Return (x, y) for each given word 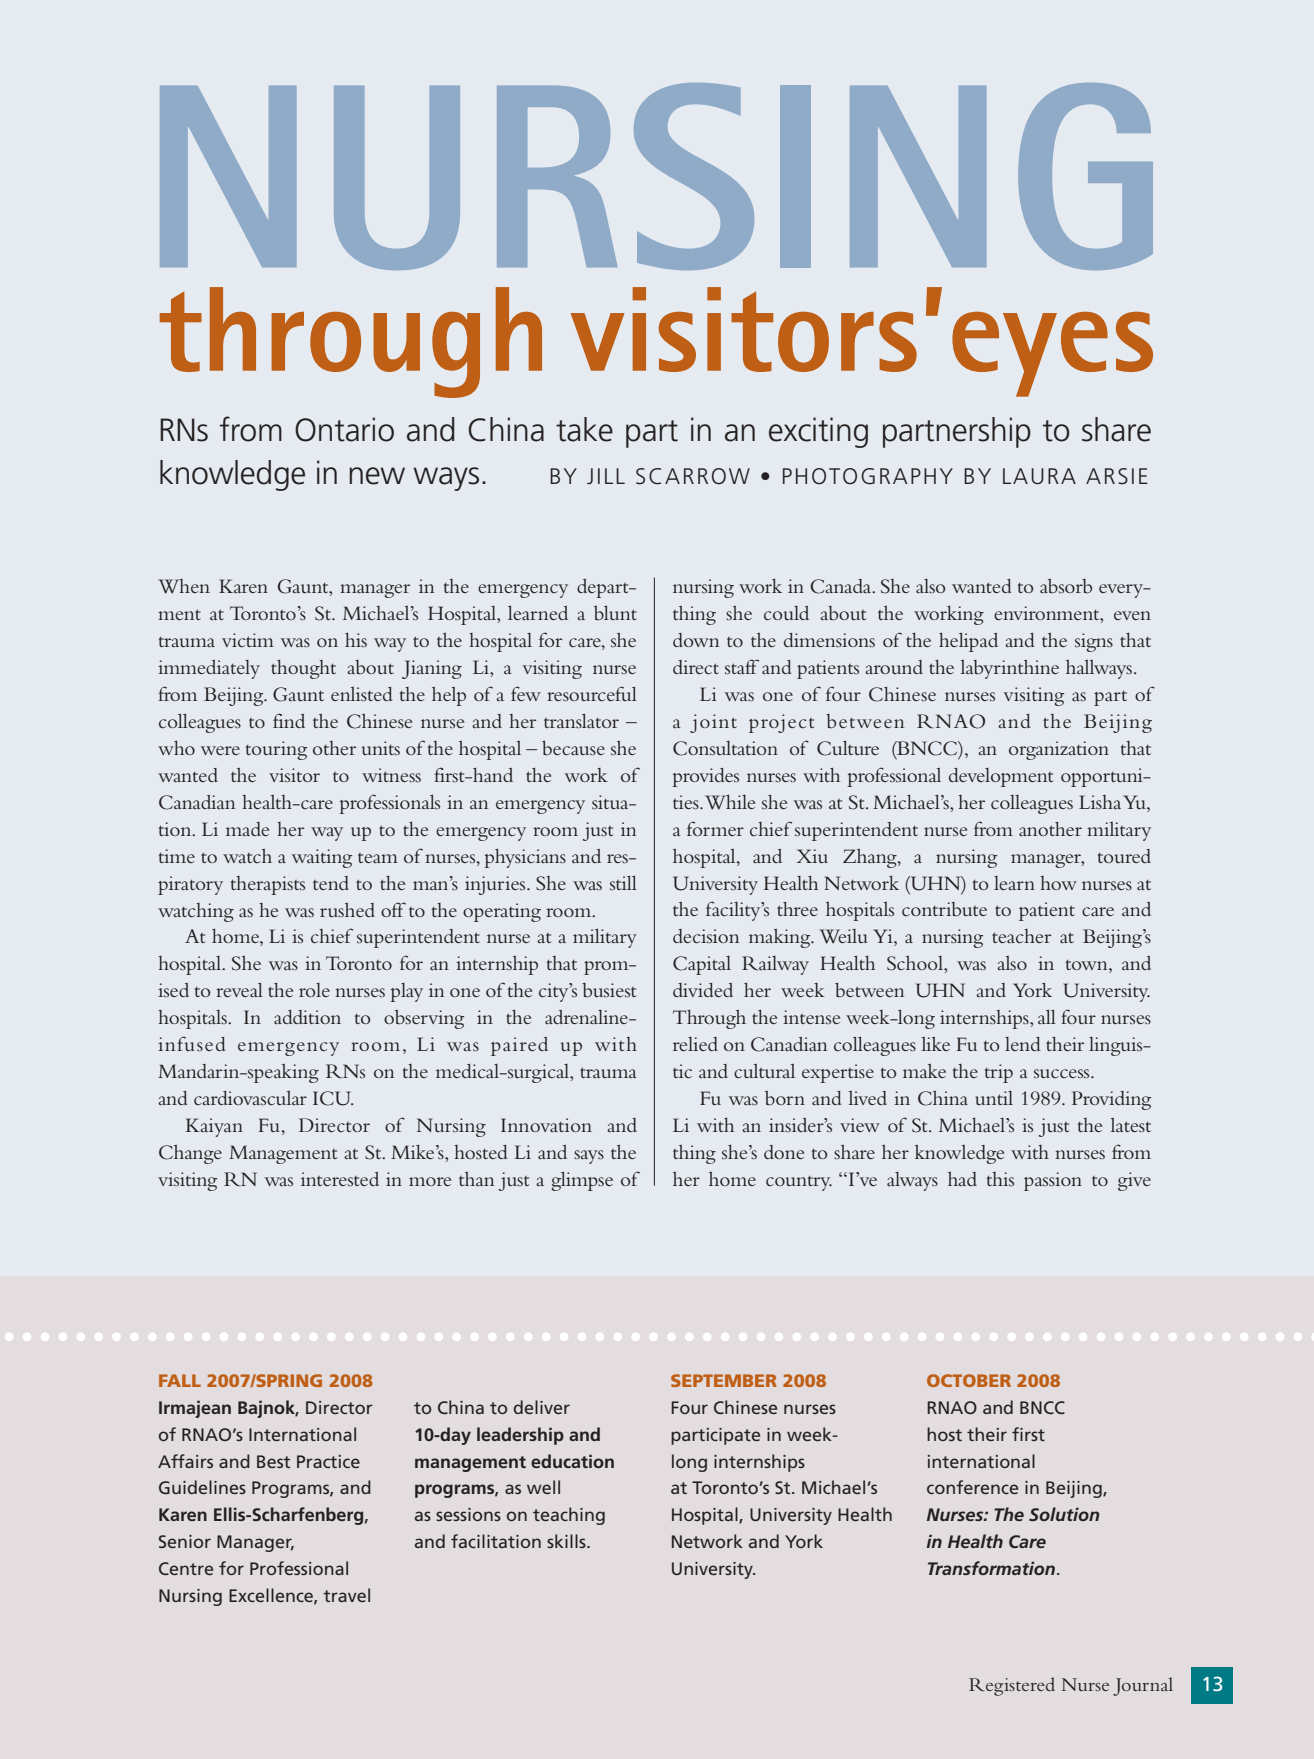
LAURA (1039, 476)
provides (705, 777)
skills (567, 1541)
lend (1023, 1044)
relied (695, 1044)
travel (346, 1595)
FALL (180, 1380)
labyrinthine (1009, 669)
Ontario (344, 429)
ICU (333, 1098)
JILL (606, 476)
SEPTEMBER (724, 1380)
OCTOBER (969, 1380)
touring (276, 750)
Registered (1012, 1686)
